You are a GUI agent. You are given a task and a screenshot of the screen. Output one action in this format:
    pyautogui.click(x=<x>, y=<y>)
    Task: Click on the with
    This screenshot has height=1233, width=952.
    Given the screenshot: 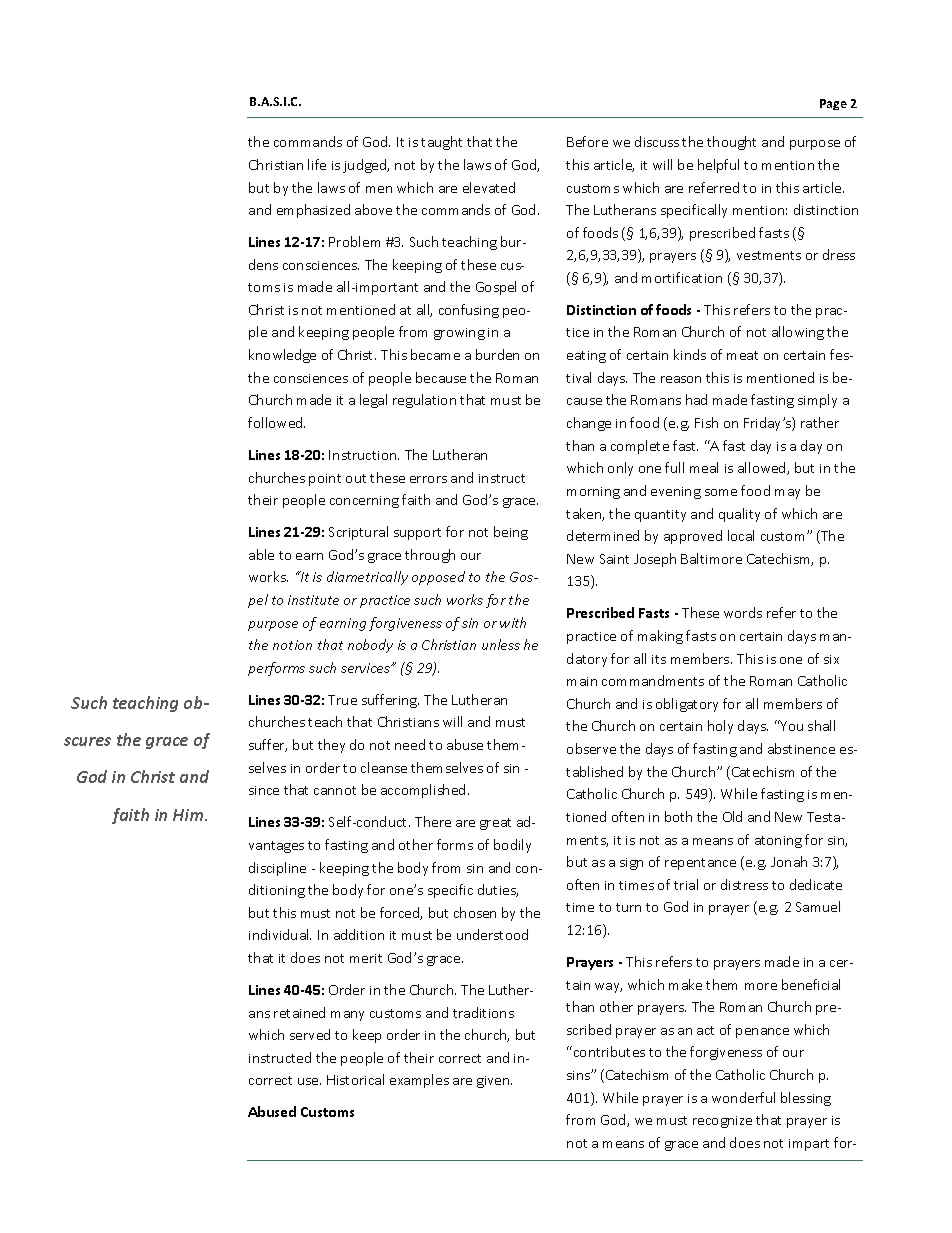 What is the action you would take?
    pyautogui.click(x=513, y=622)
